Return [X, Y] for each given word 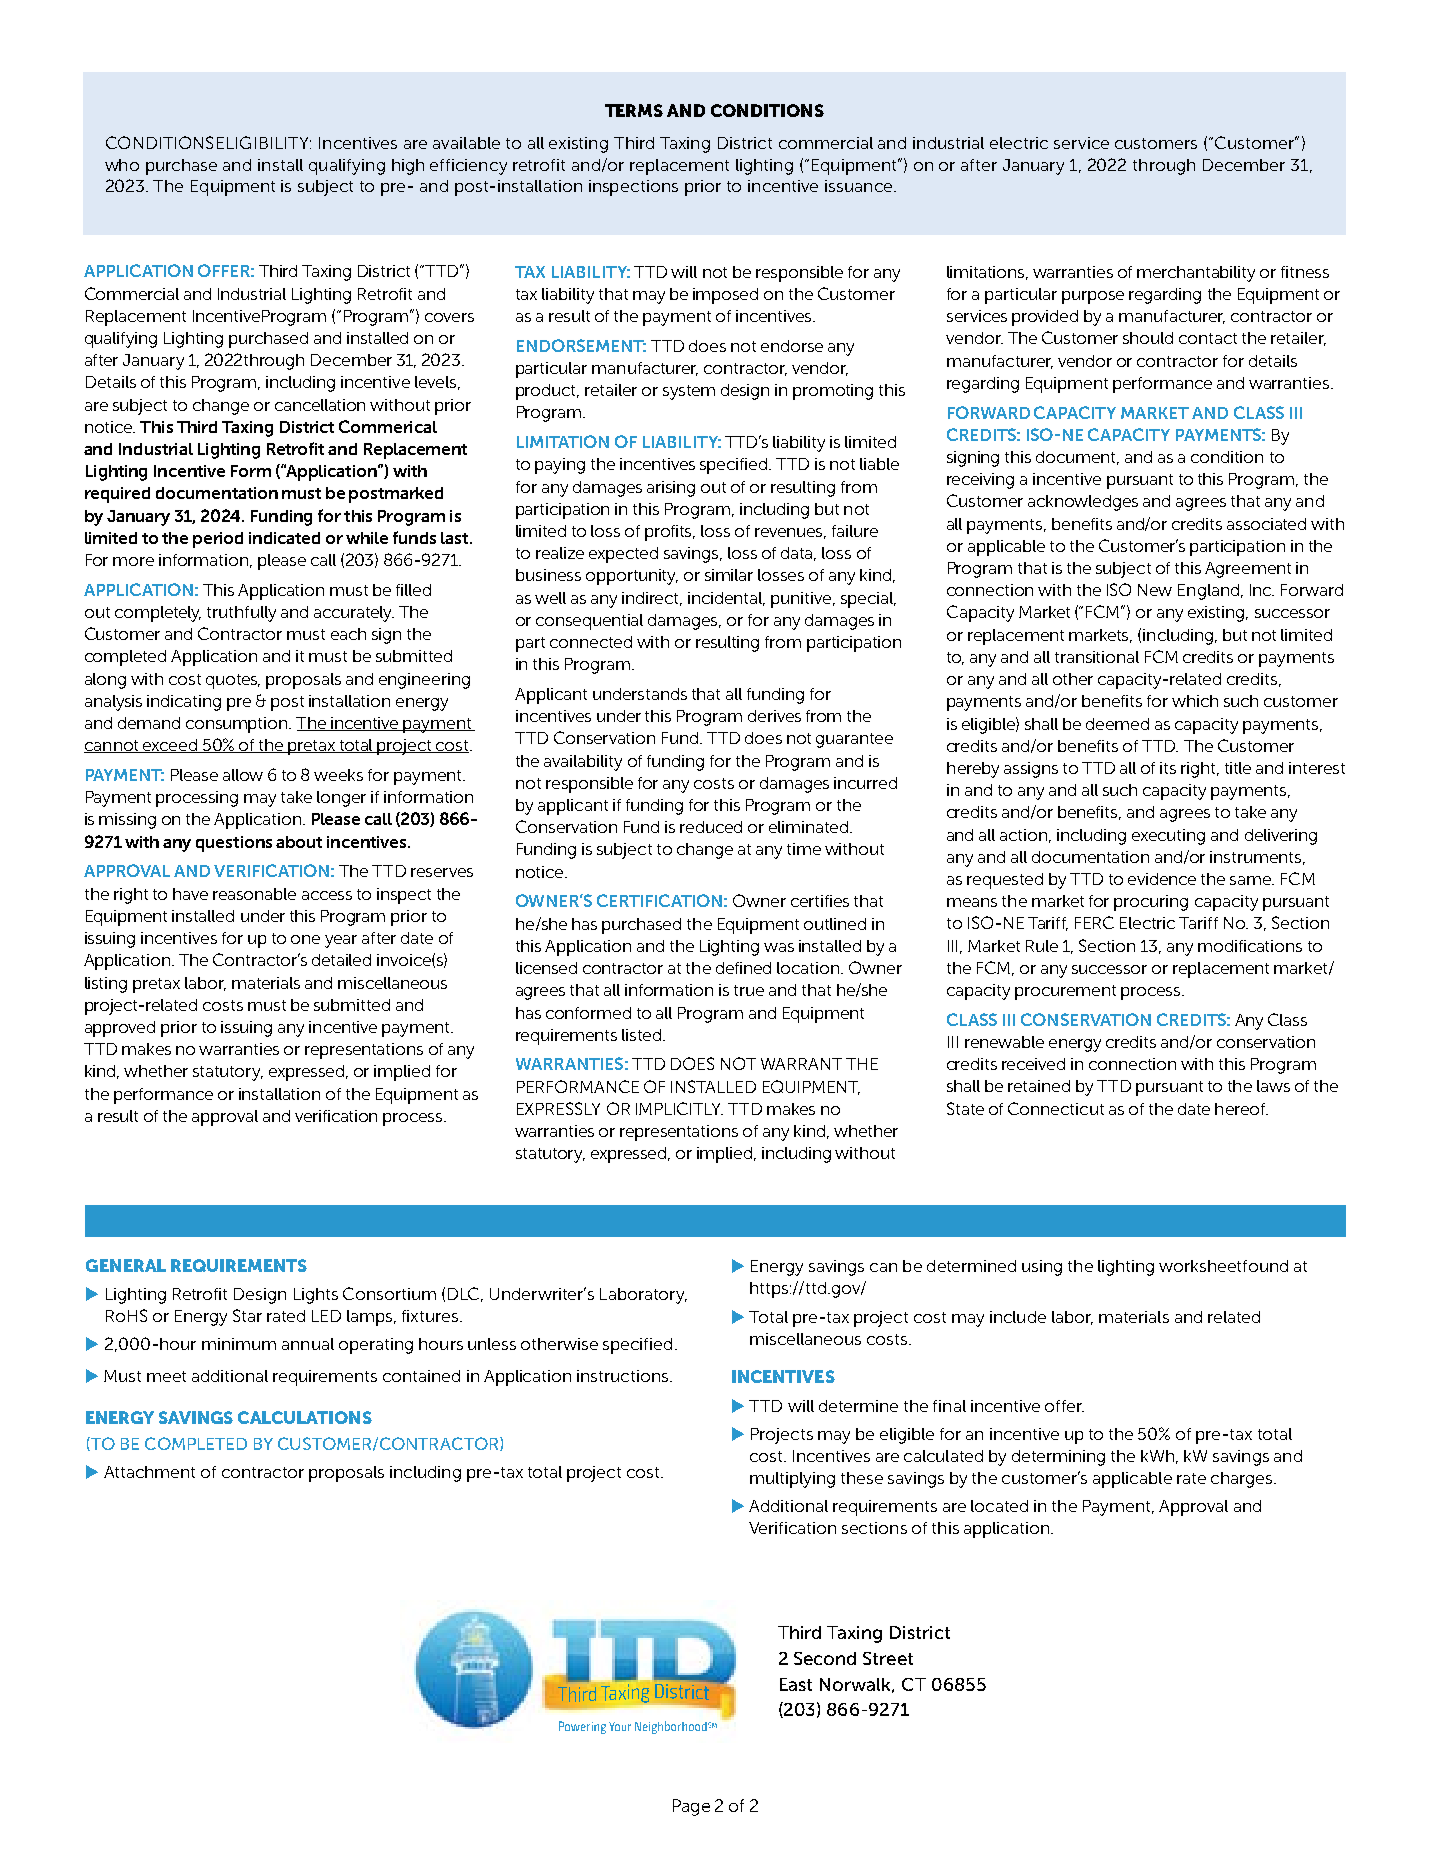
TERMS [634, 110]
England [1208, 592]
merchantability [1196, 274]
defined [743, 968]
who [122, 165]
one [305, 939]
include [1018, 1317]
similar [729, 575]
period [218, 540]
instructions [624, 1376]
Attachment [149, 1472]
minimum [239, 1344]
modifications [1250, 946]
